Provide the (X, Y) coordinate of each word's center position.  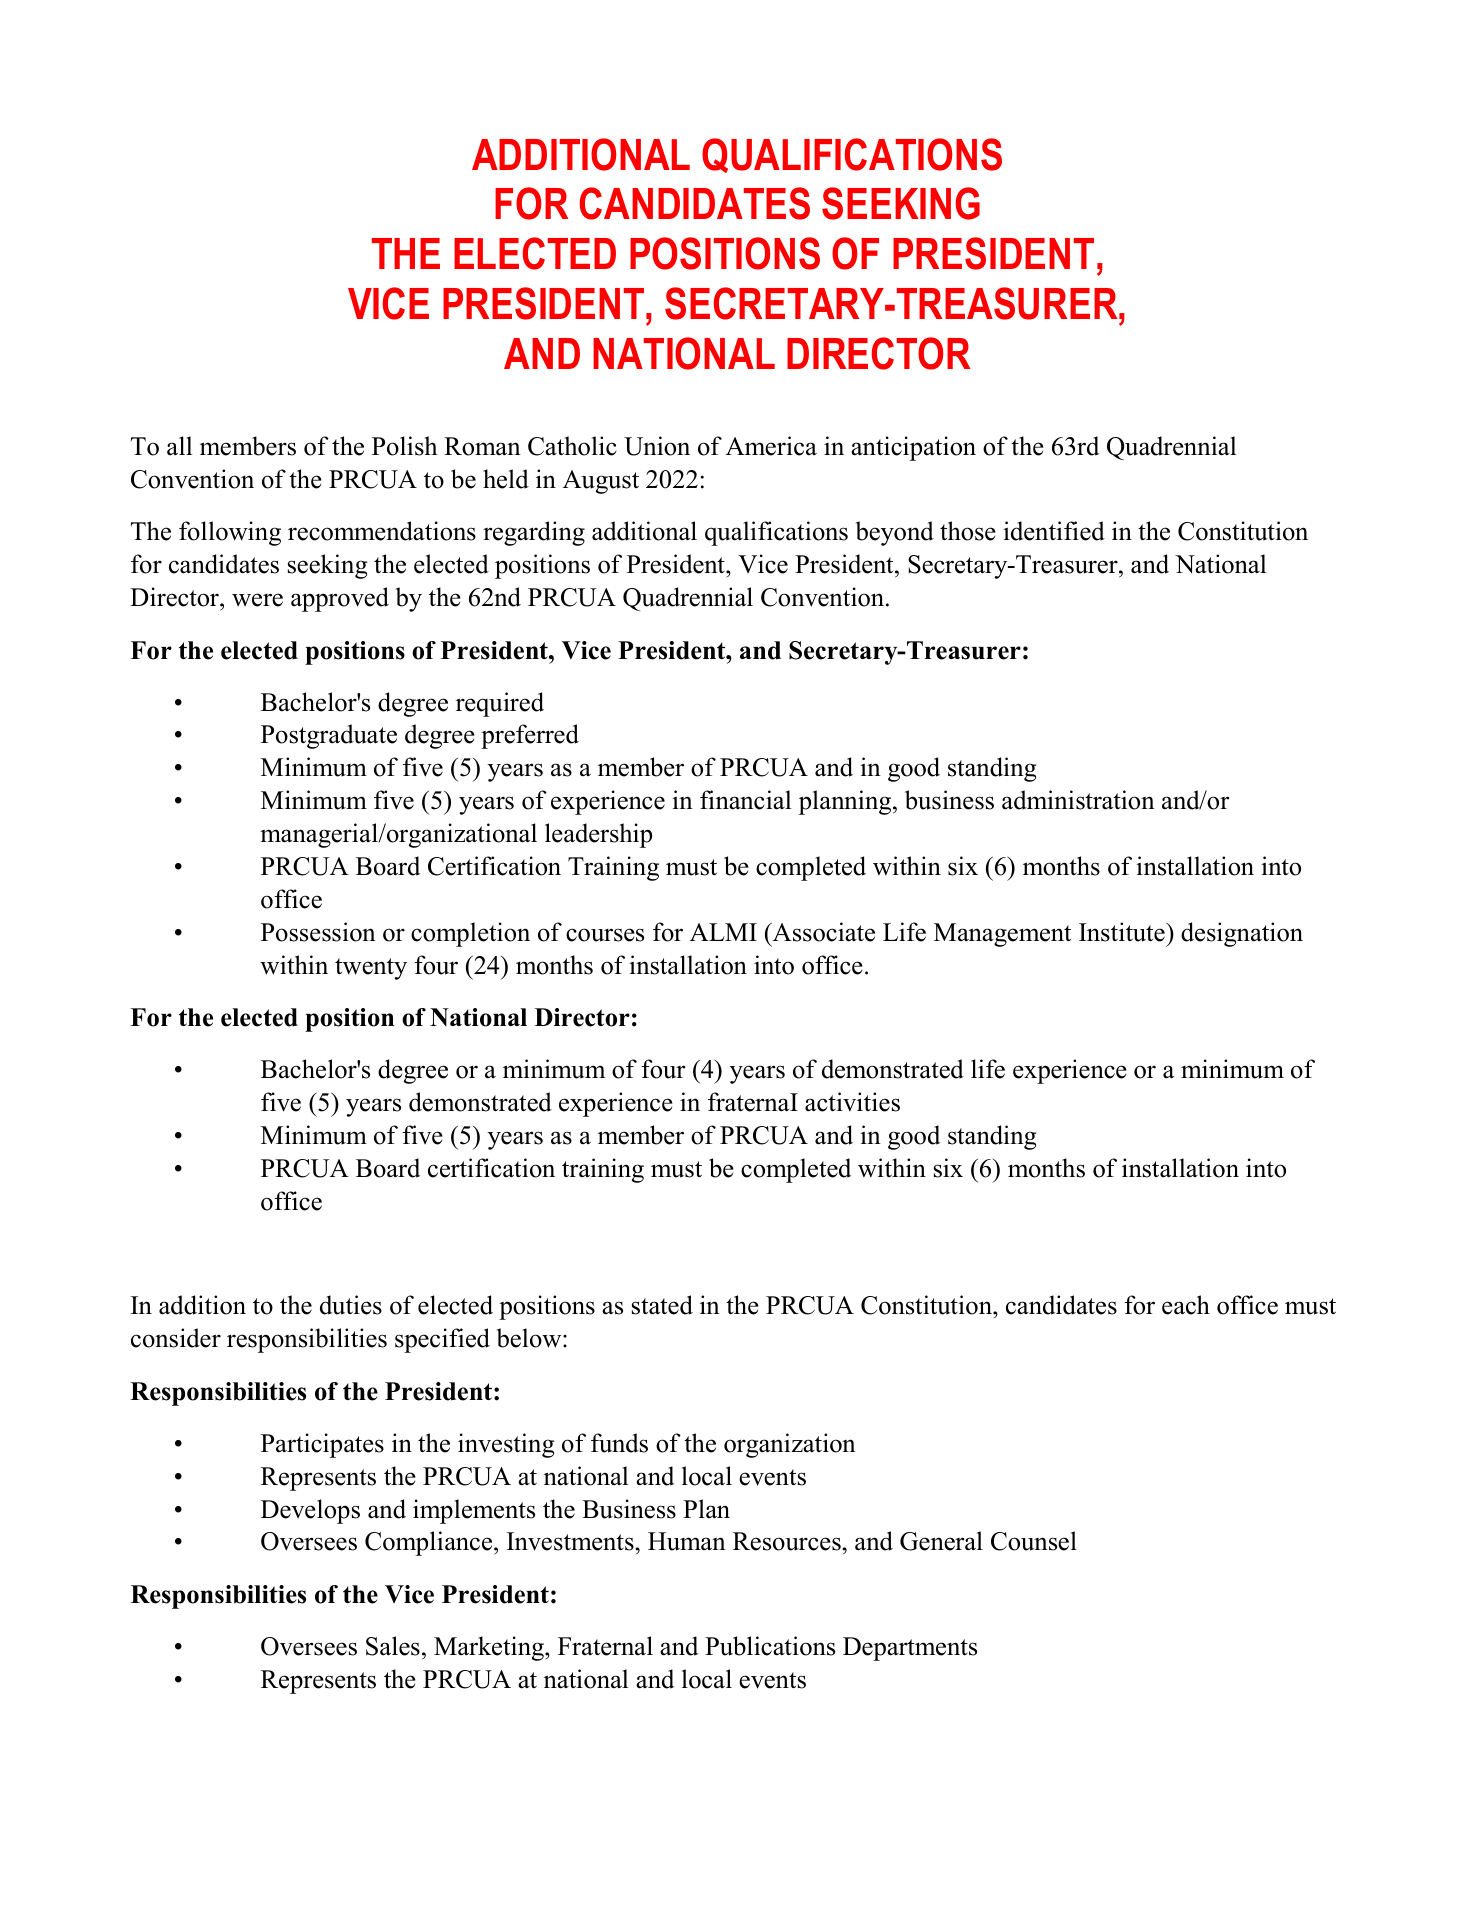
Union (657, 446)
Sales (393, 1646)
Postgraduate (329, 736)
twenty (371, 969)
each (1186, 1305)
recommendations (382, 531)
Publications (770, 1646)
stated (662, 1305)
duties (351, 1305)
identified (1054, 531)
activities (852, 1102)
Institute (1123, 932)
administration (1078, 800)
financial (745, 800)
